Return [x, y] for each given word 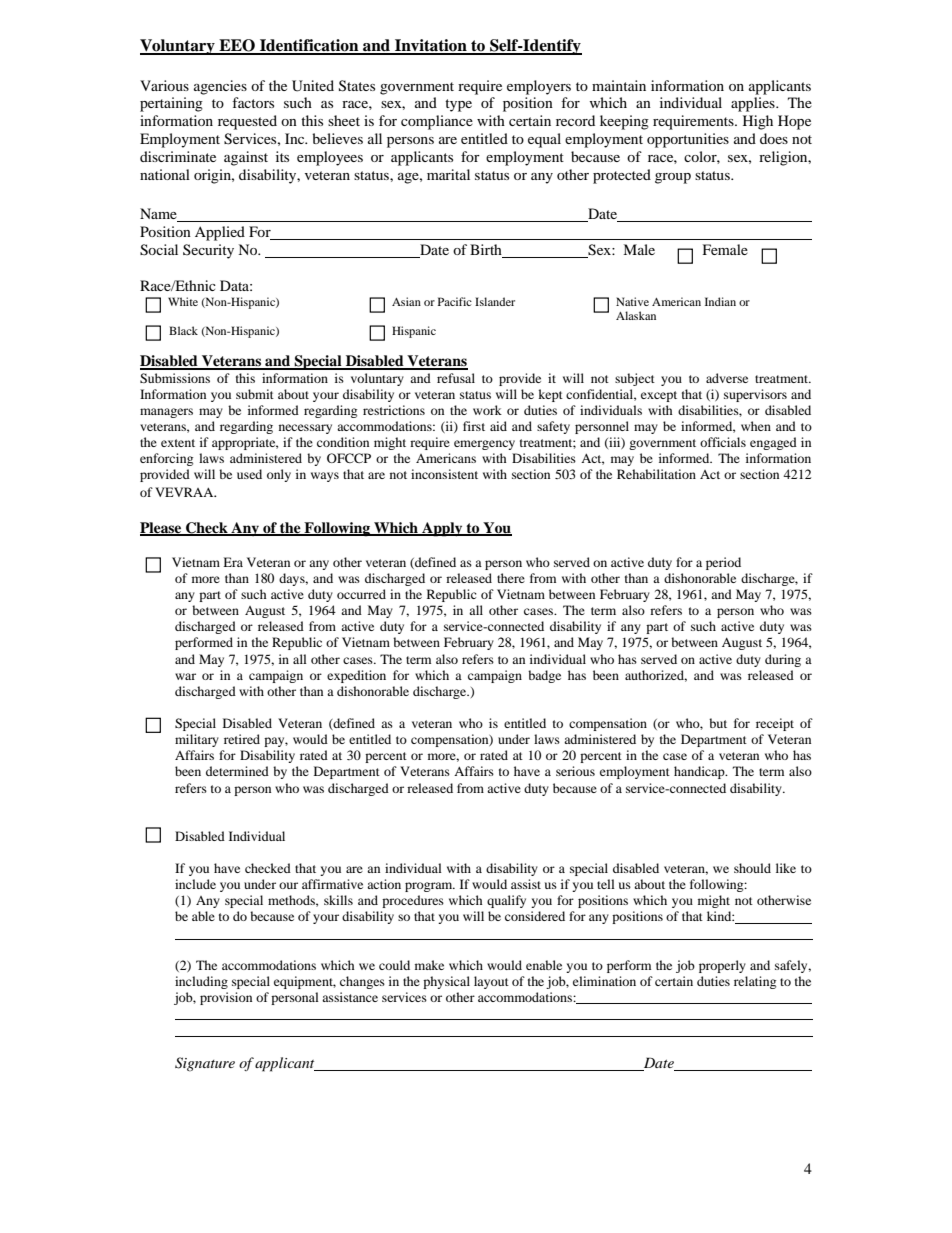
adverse [727, 378]
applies [754, 104]
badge [544, 676]
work [487, 410]
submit [255, 394]
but [718, 723]
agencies [220, 87]
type [458, 105]
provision [226, 998]
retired [242, 739]
